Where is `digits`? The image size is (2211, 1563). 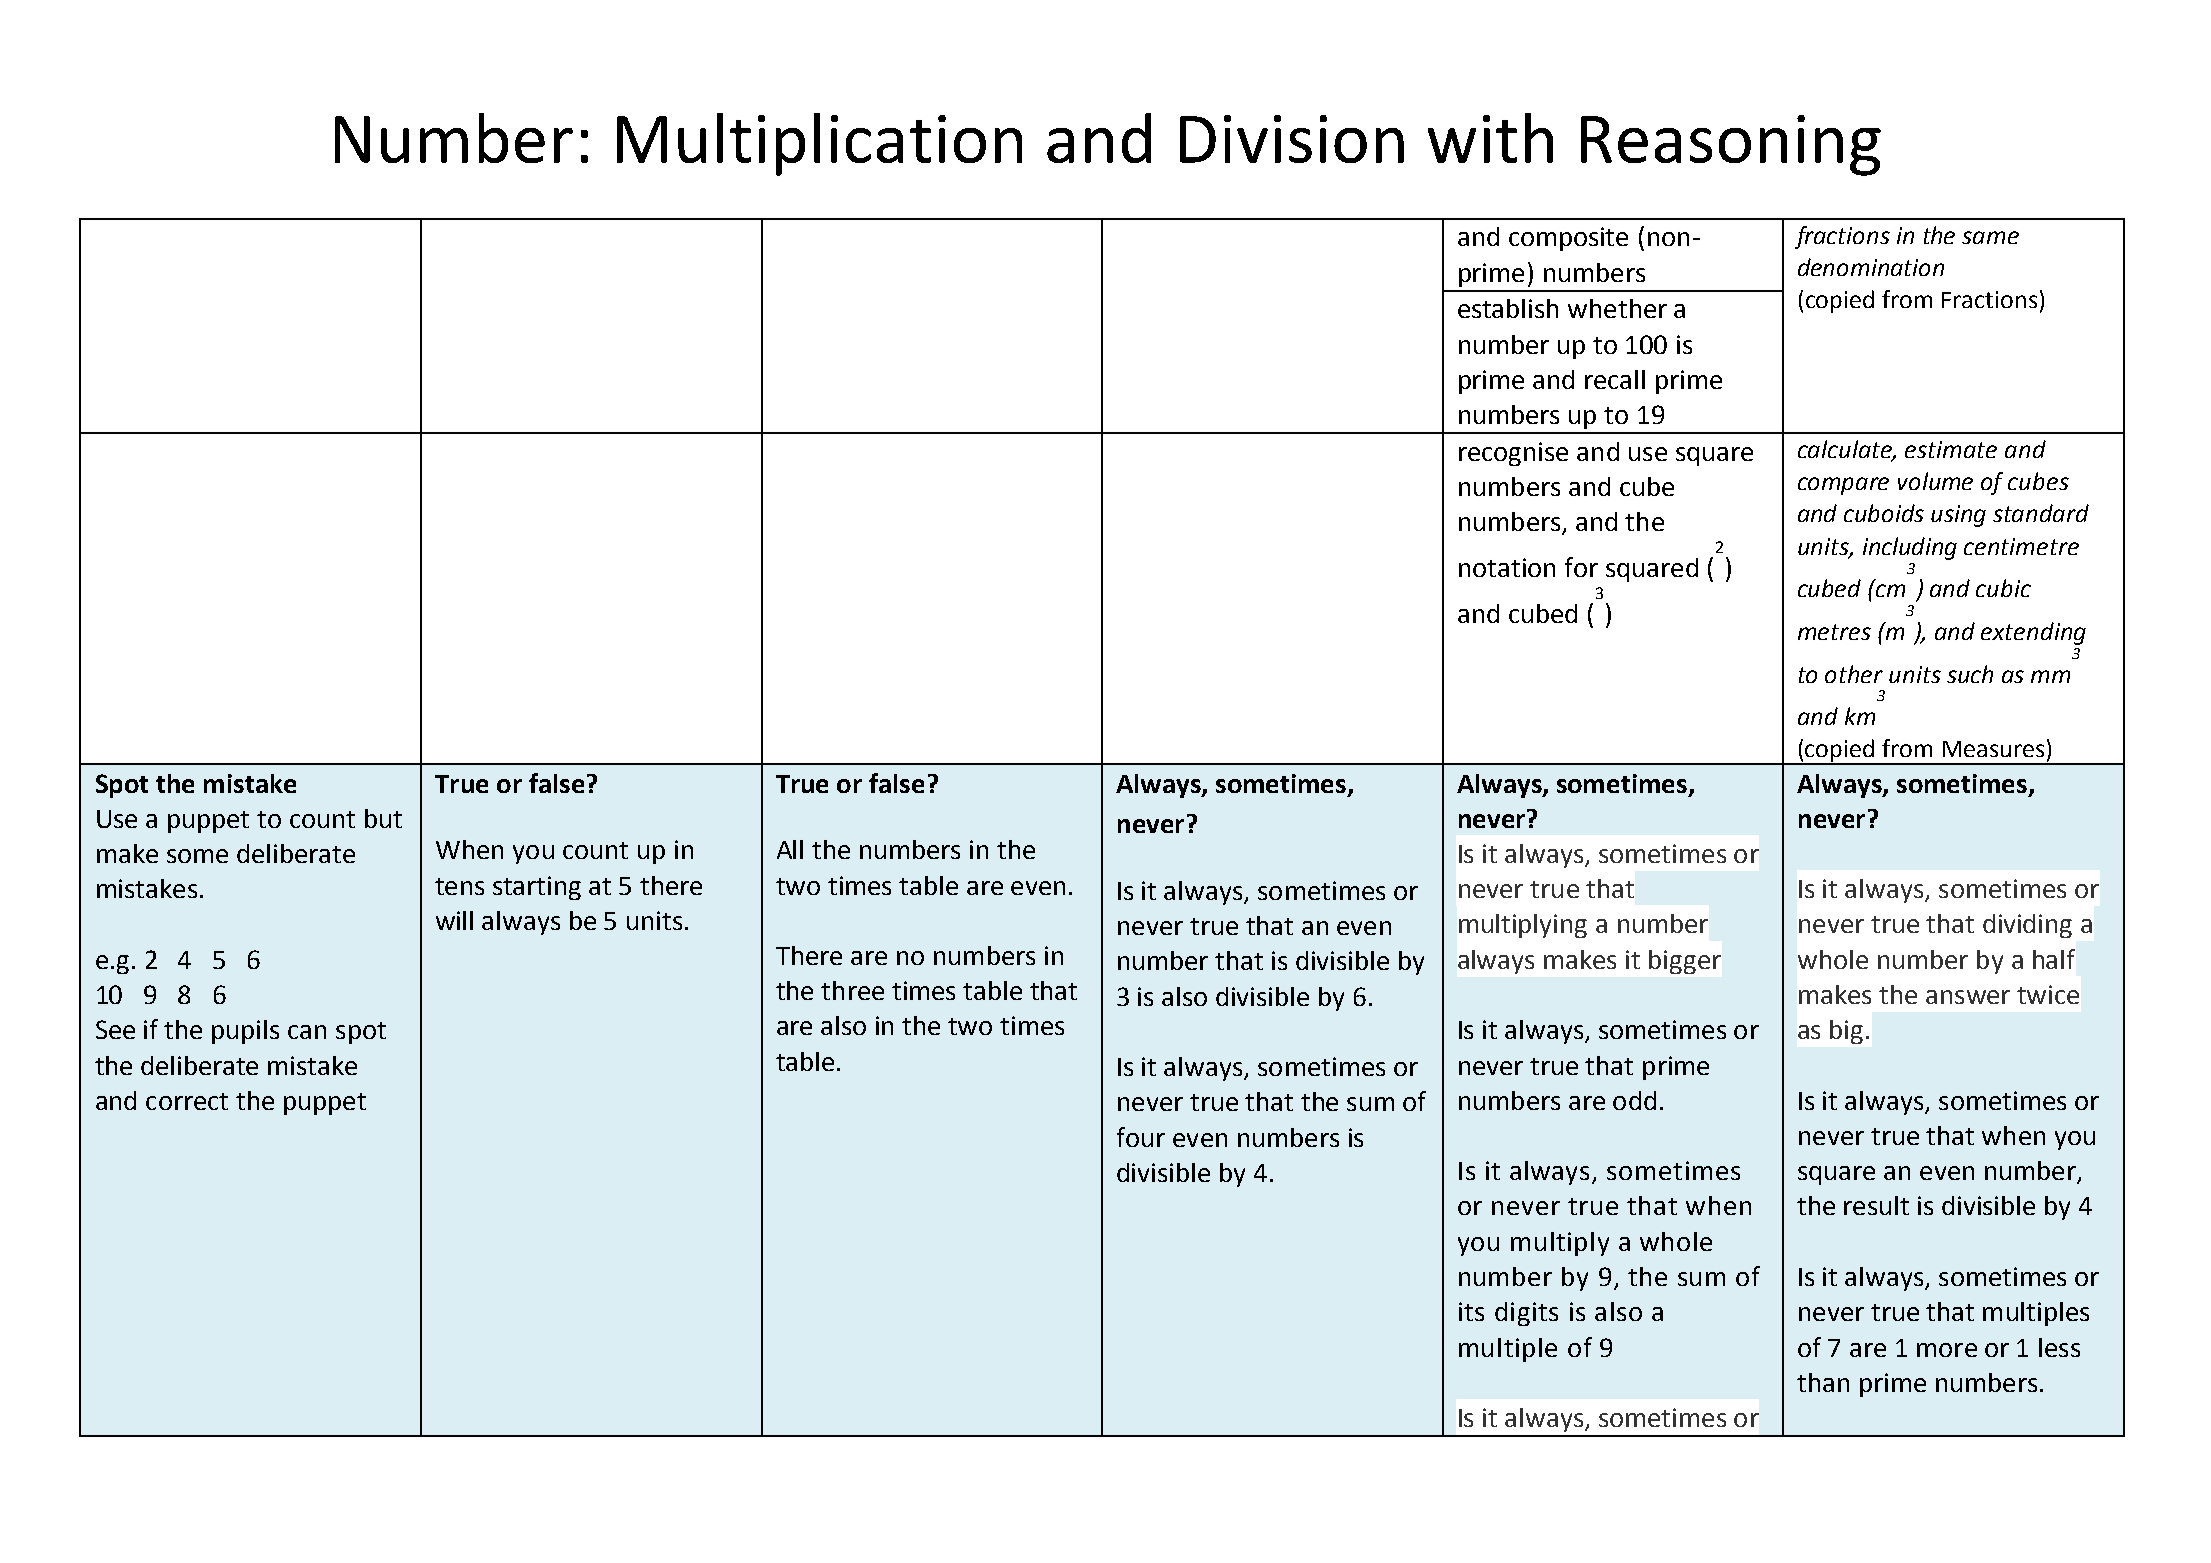
digits is located at coordinates (1526, 1314).
